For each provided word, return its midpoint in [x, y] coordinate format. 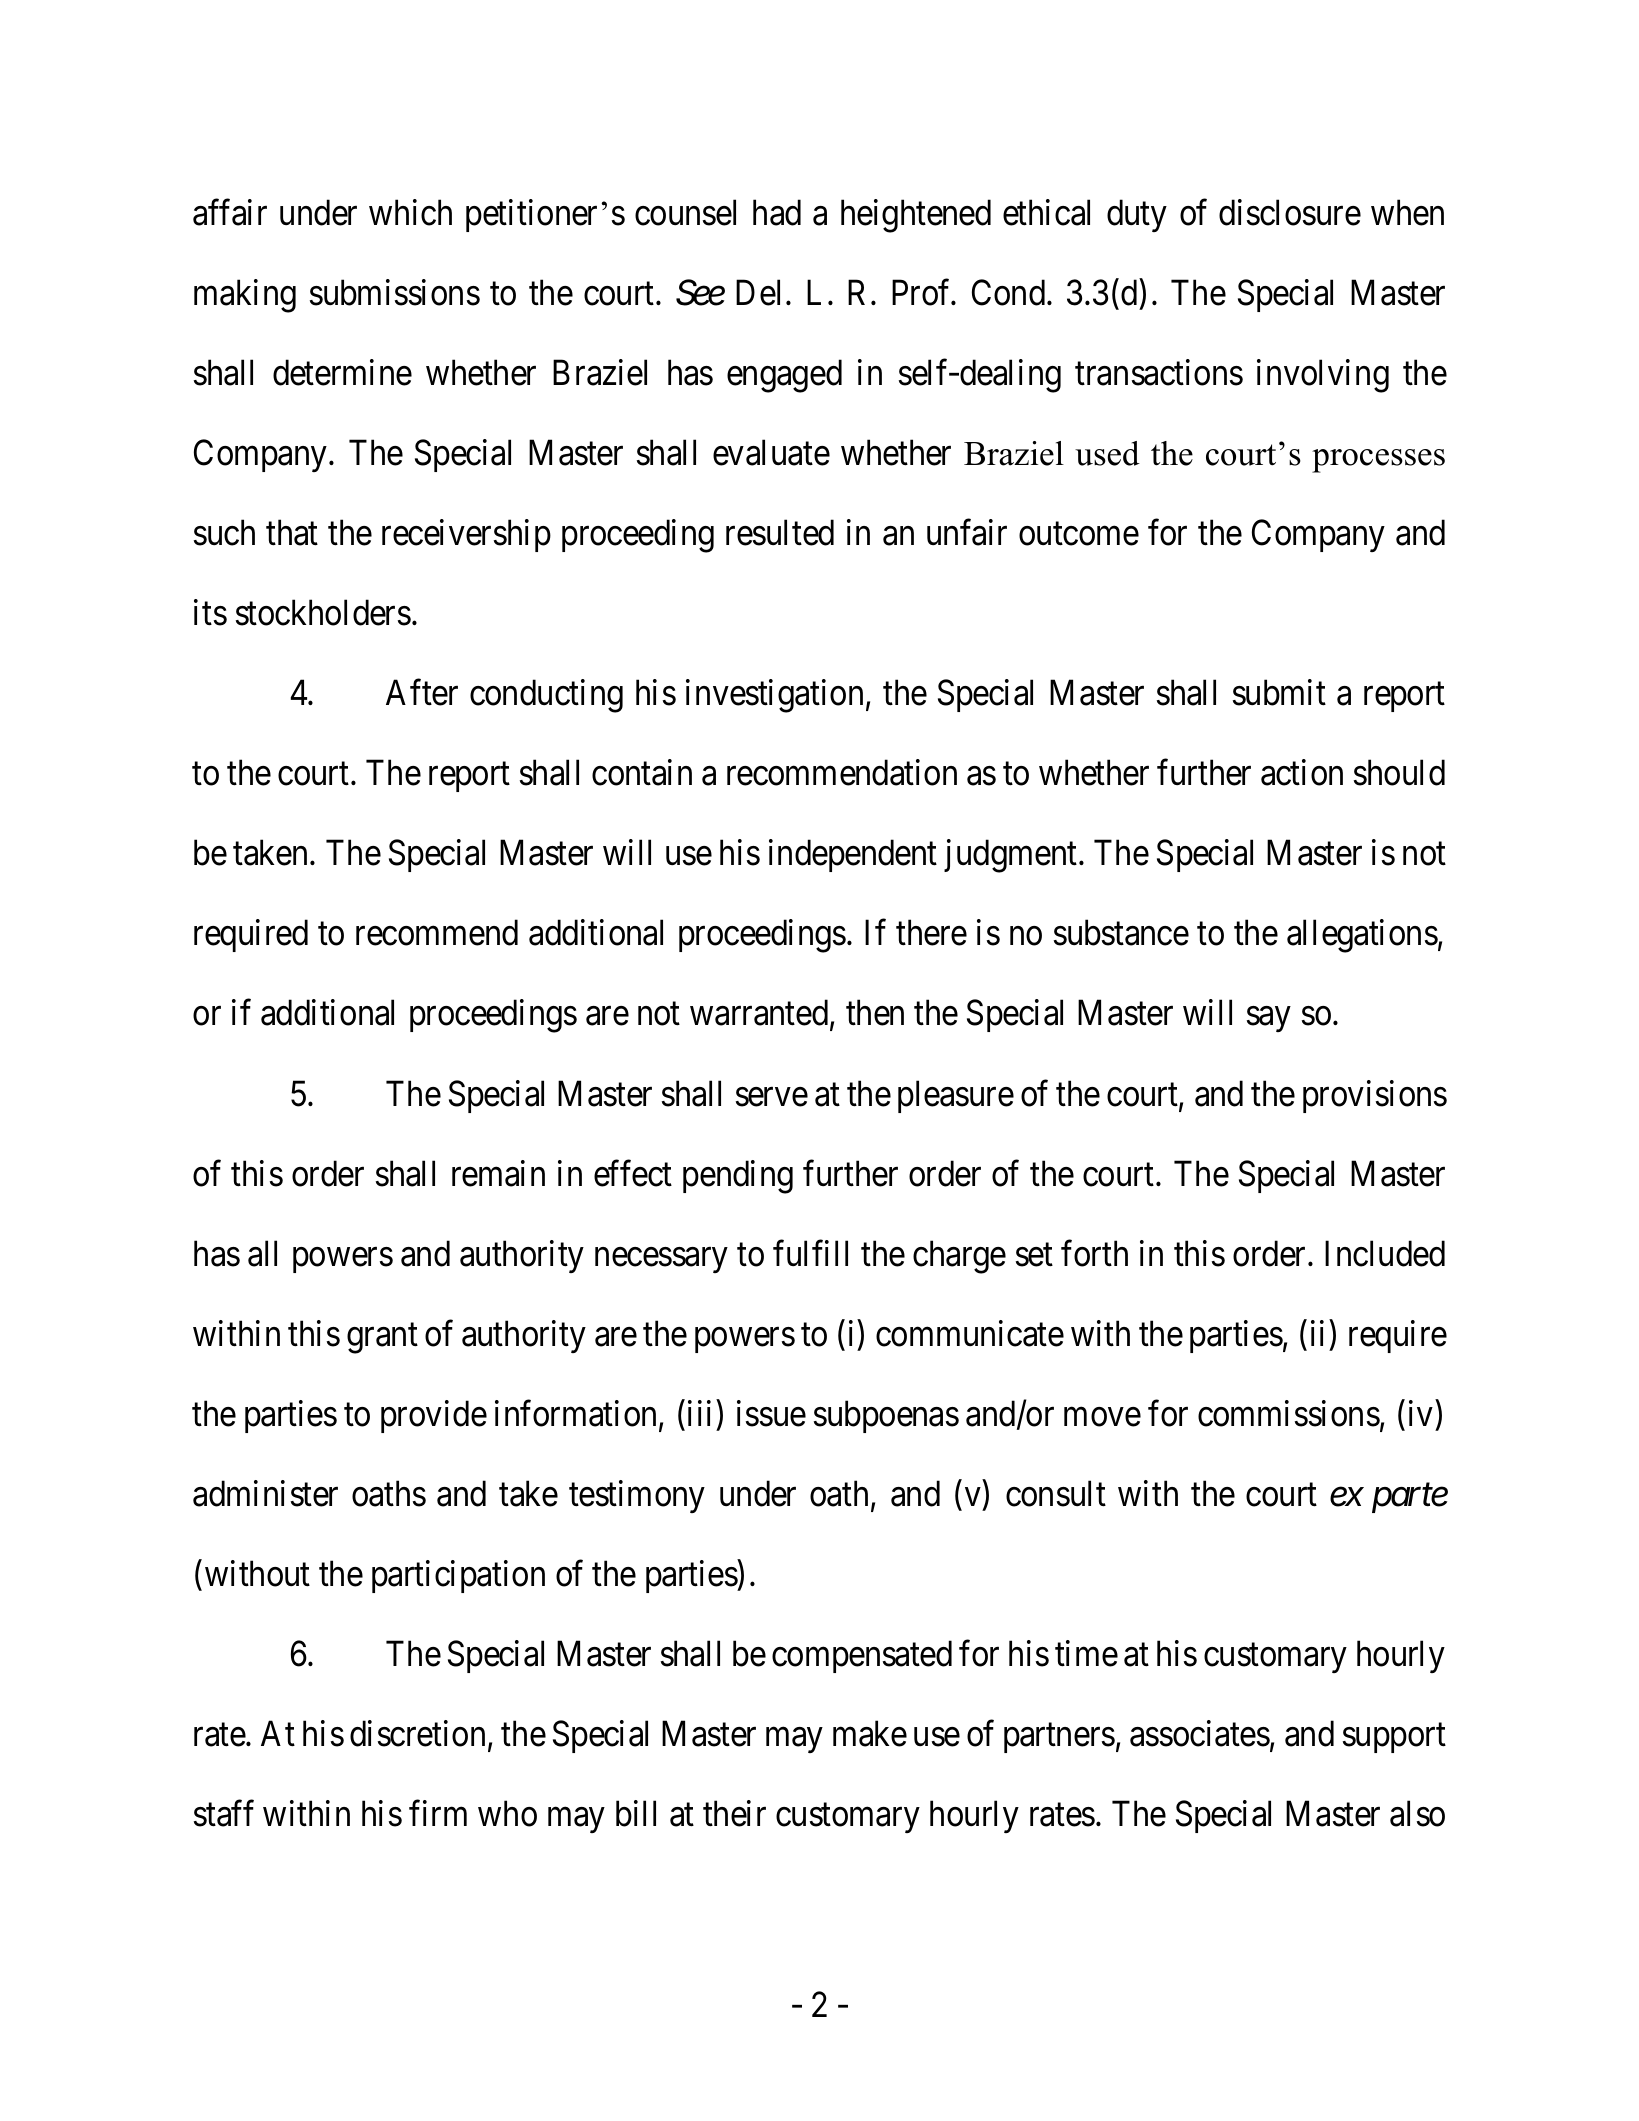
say [1268, 1019]
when [1407, 212]
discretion [419, 1735]
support [1394, 1738]
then [875, 1013]
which [410, 212]
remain [498, 1173]
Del [761, 292]
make [870, 1734]
